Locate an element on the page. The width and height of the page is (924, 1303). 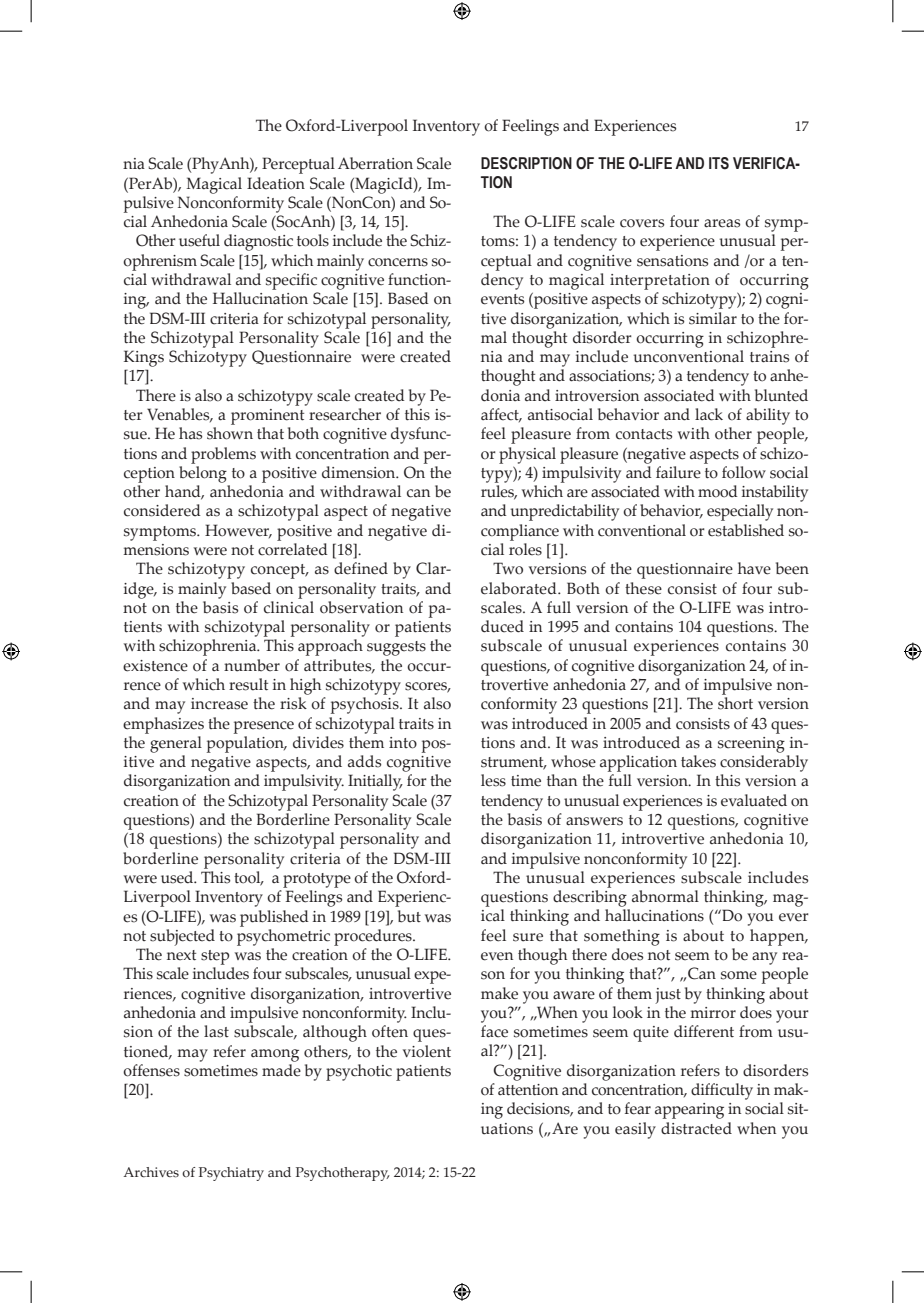
distracted is located at coordinates (696, 1128).
